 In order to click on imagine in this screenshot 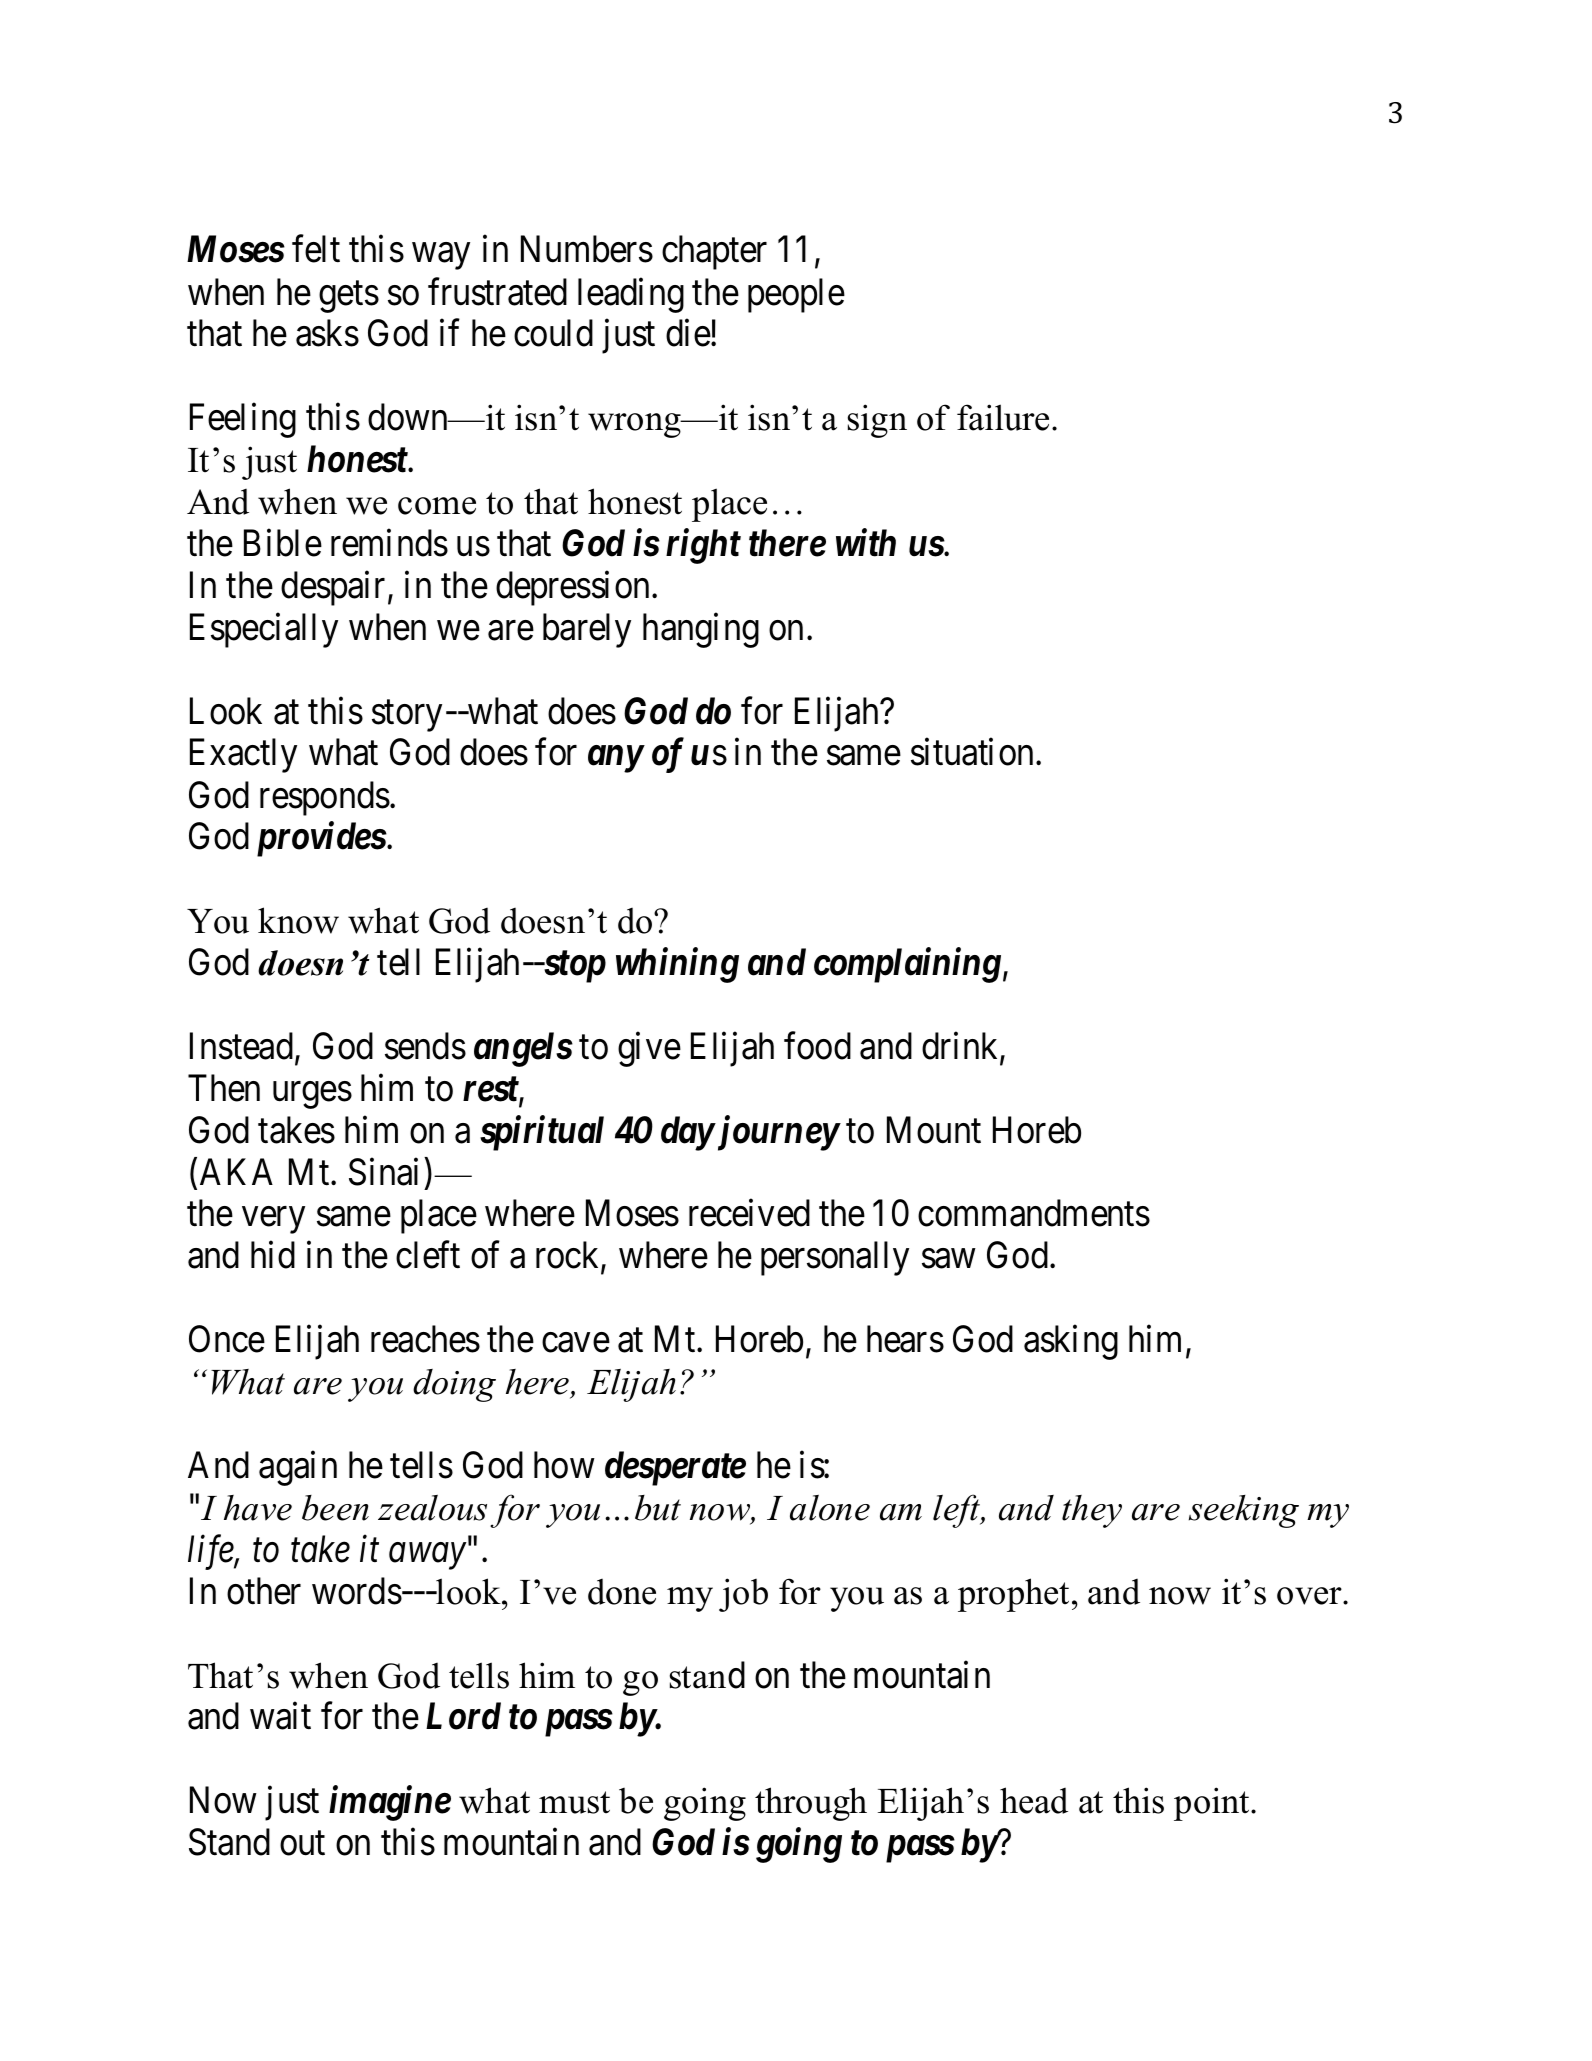, I will do `click(390, 1803)`.
